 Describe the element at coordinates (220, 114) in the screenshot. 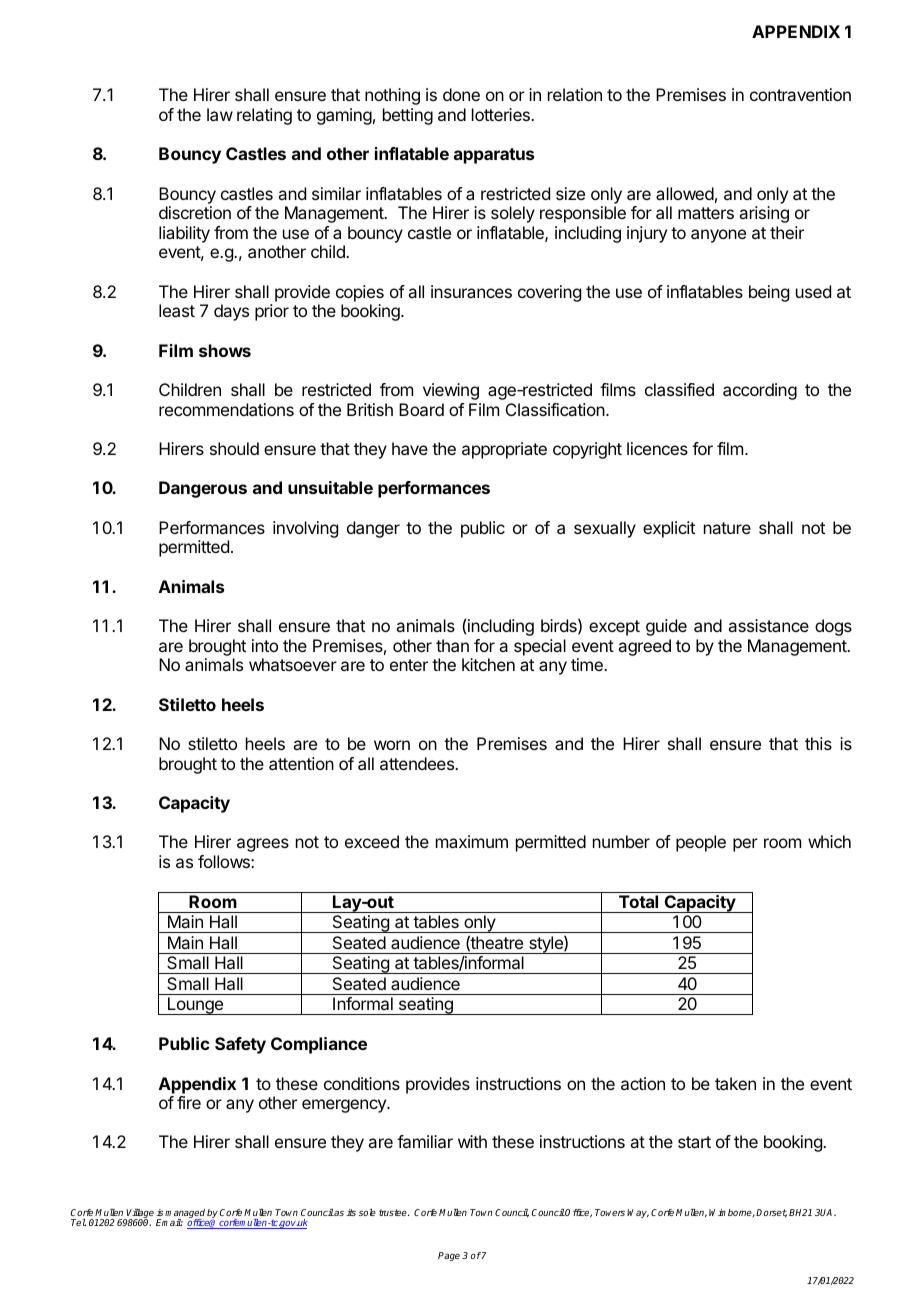

I see `law` at that location.
